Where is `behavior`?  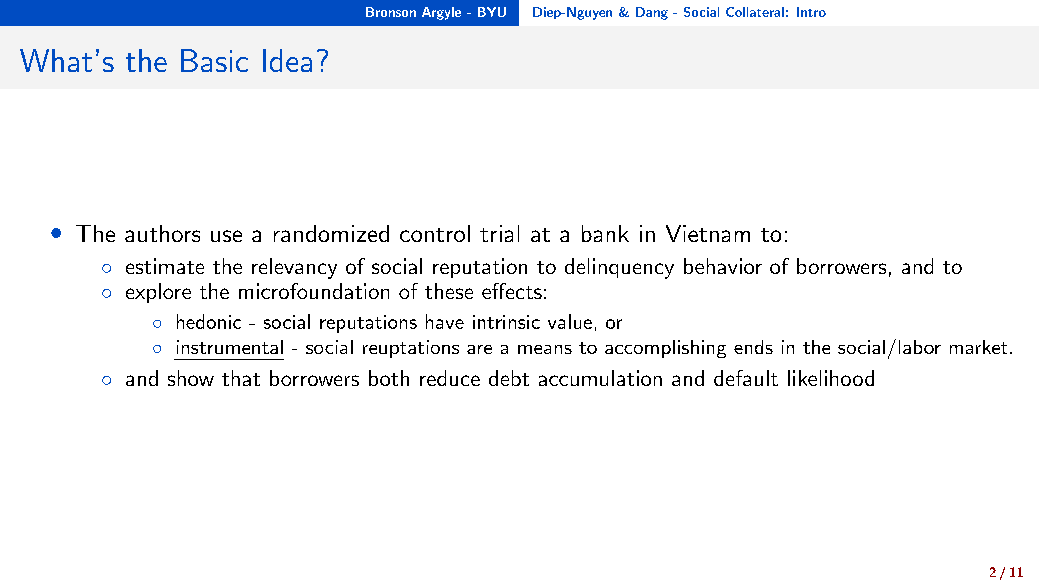
behavior is located at coordinates (723, 266).
